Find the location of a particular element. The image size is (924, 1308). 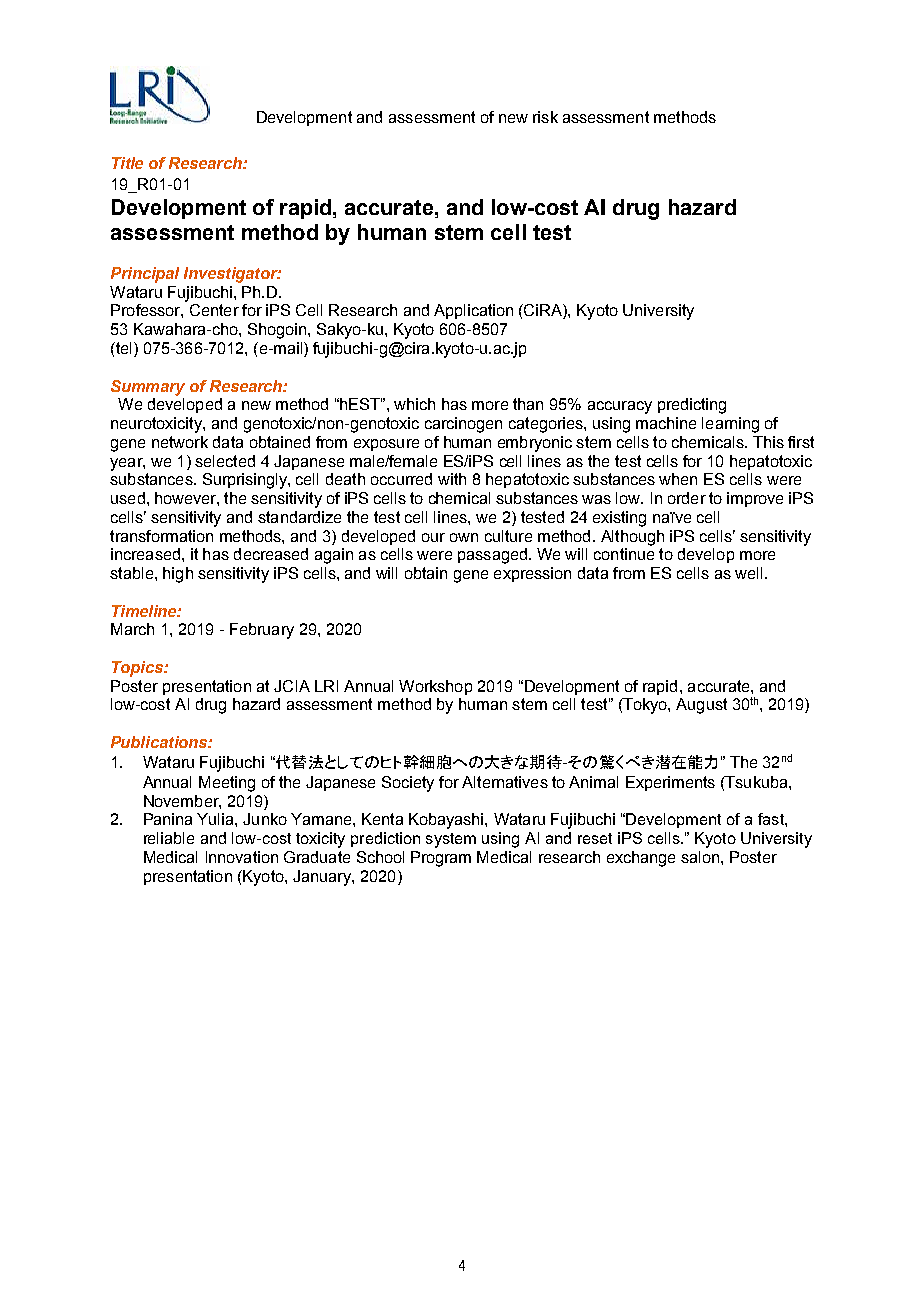

predicting is located at coordinates (692, 406).
